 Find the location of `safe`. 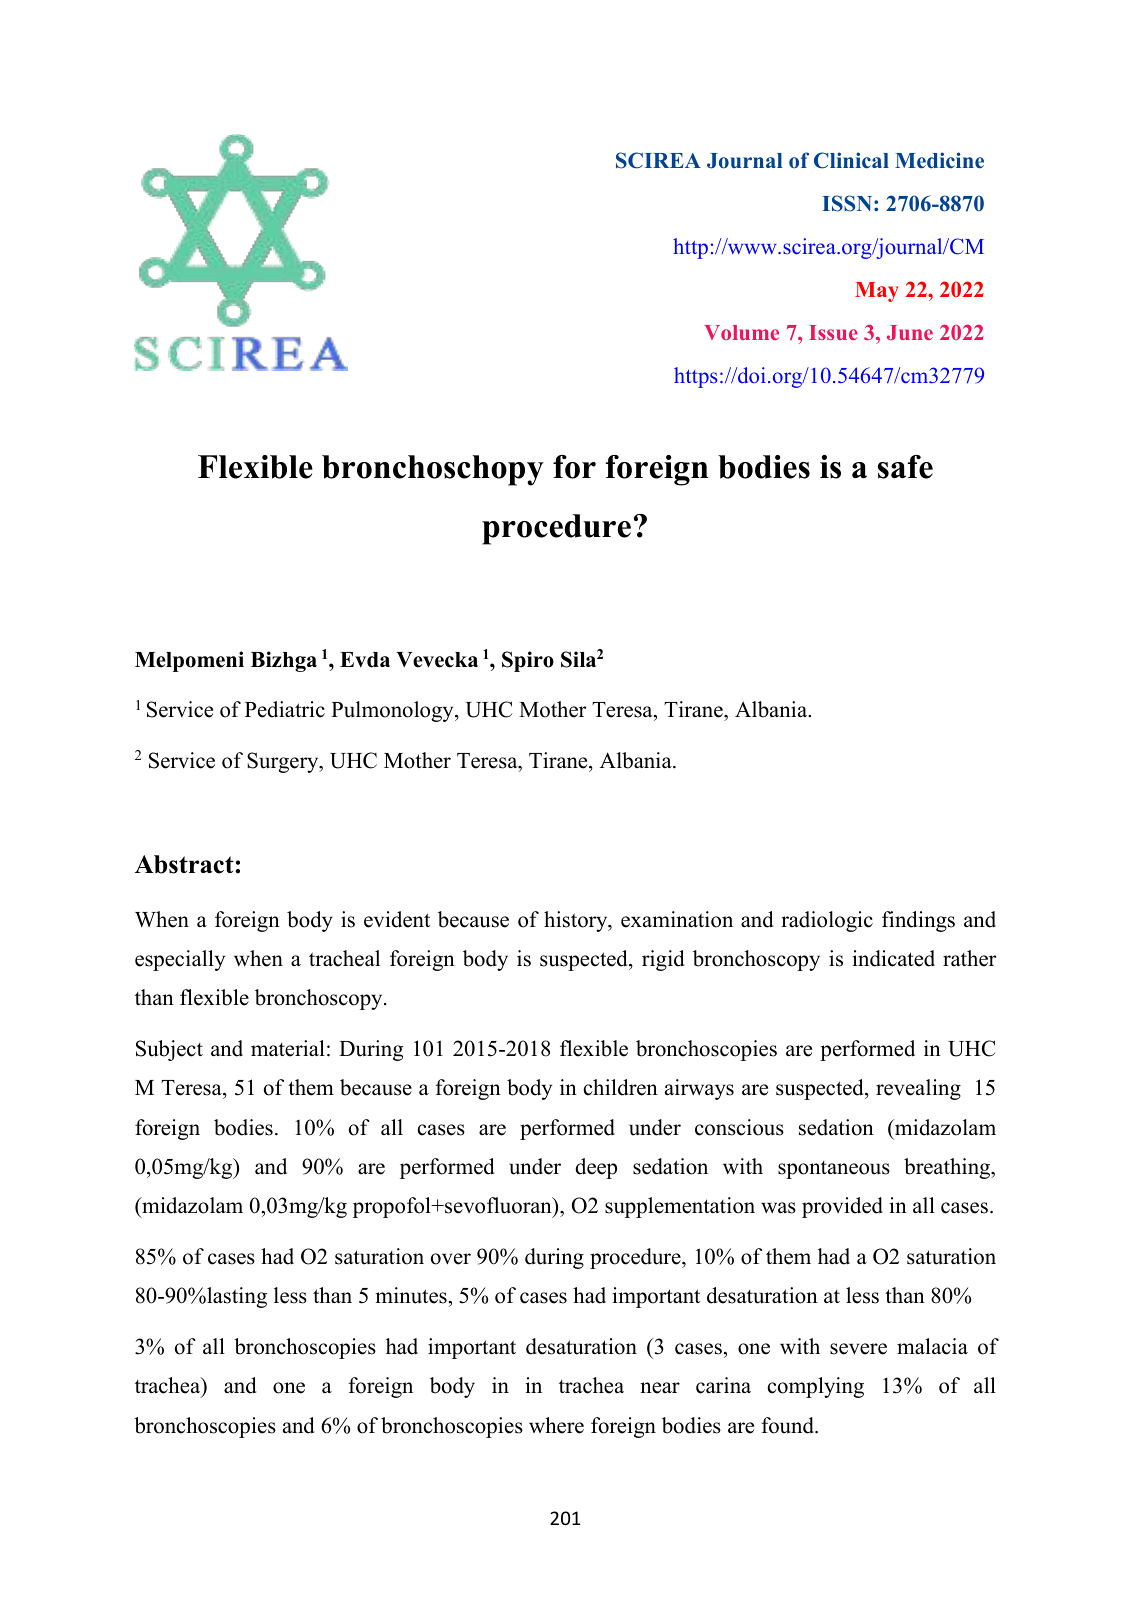

safe is located at coordinates (905, 467).
